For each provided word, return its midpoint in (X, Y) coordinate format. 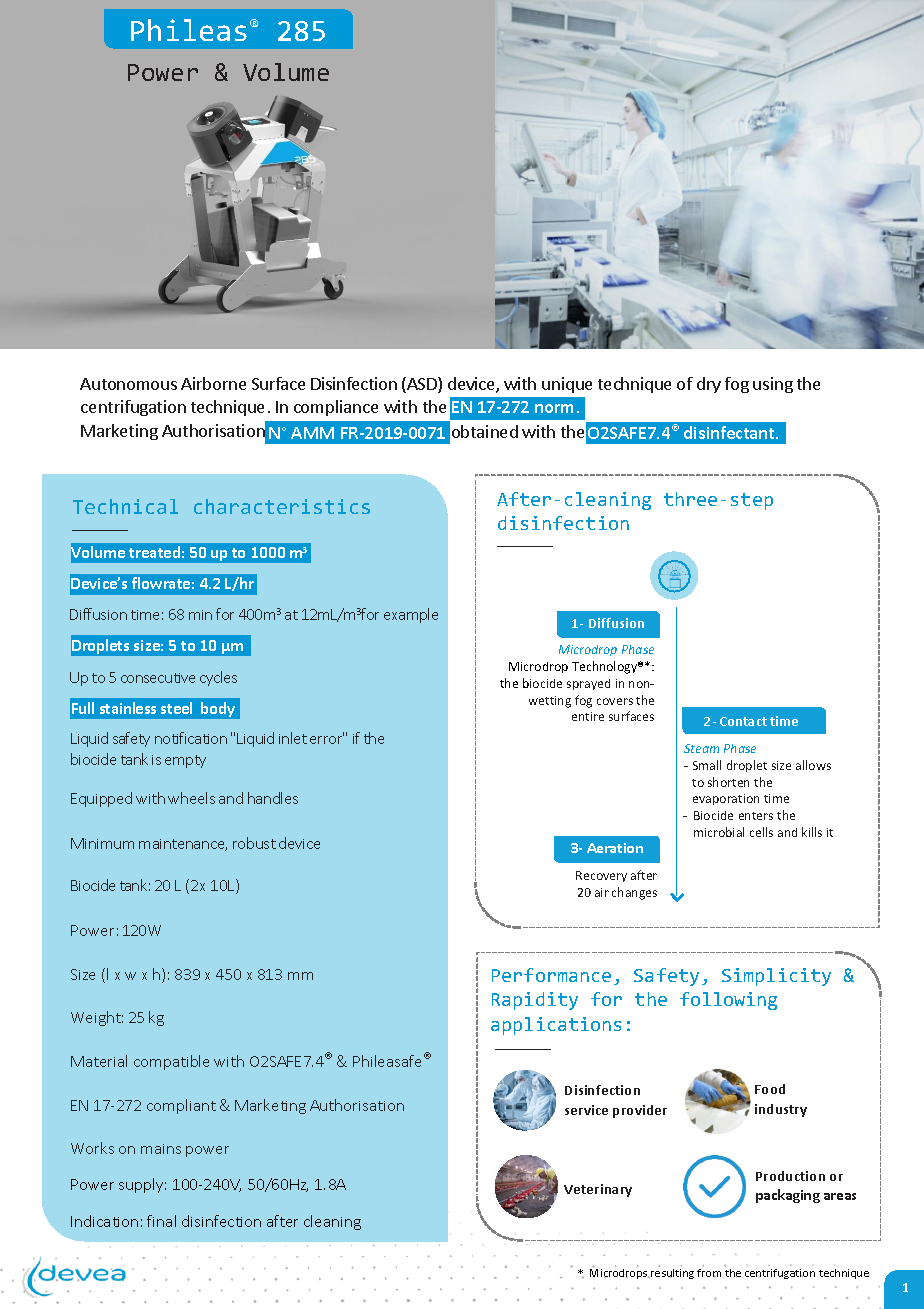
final (161, 1221)
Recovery (601, 876)
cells (761, 832)
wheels (191, 798)
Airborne (213, 383)
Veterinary (598, 1190)
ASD (422, 385)
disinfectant (730, 432)
